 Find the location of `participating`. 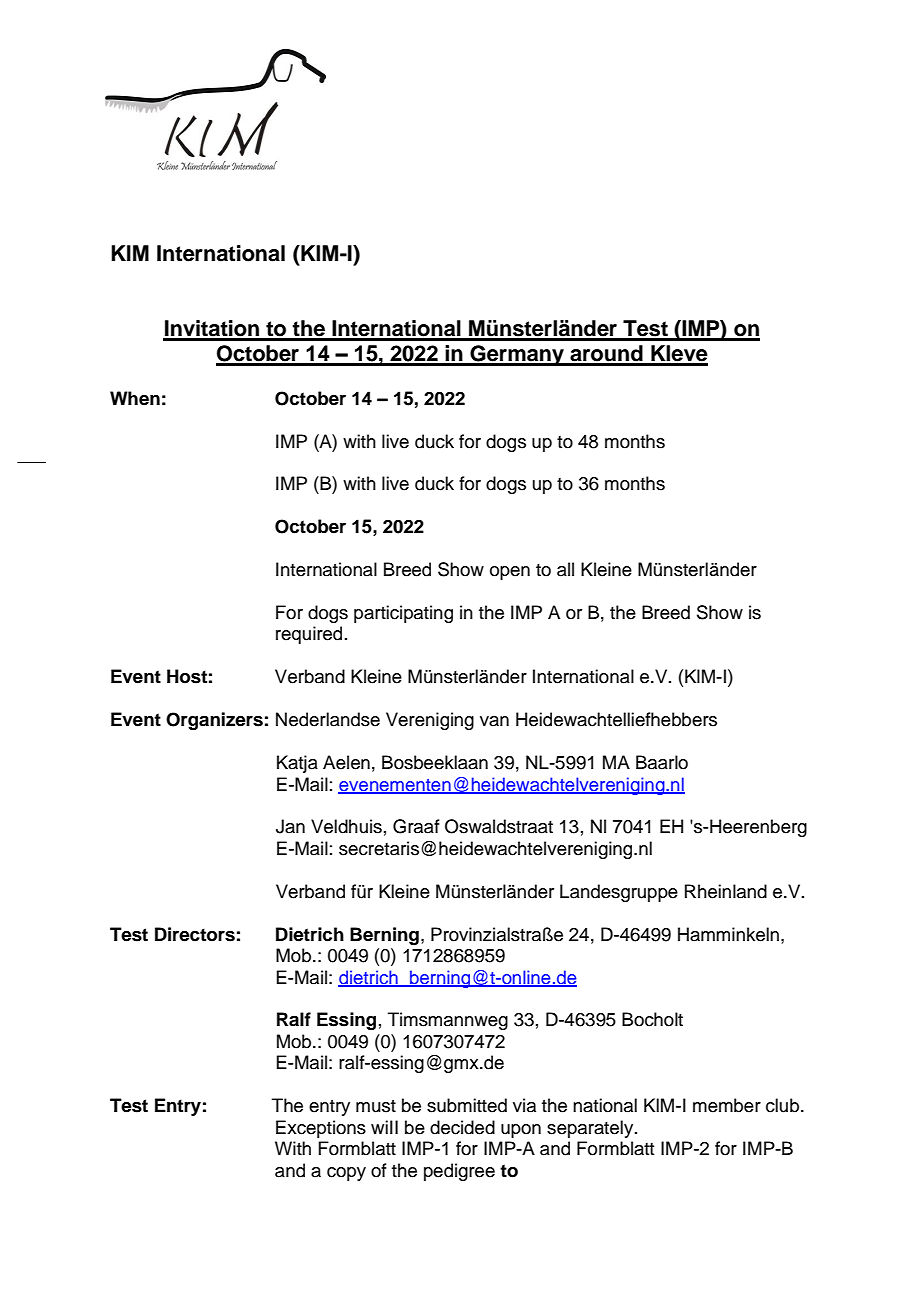

participating is located at coordinates (403, 614).
